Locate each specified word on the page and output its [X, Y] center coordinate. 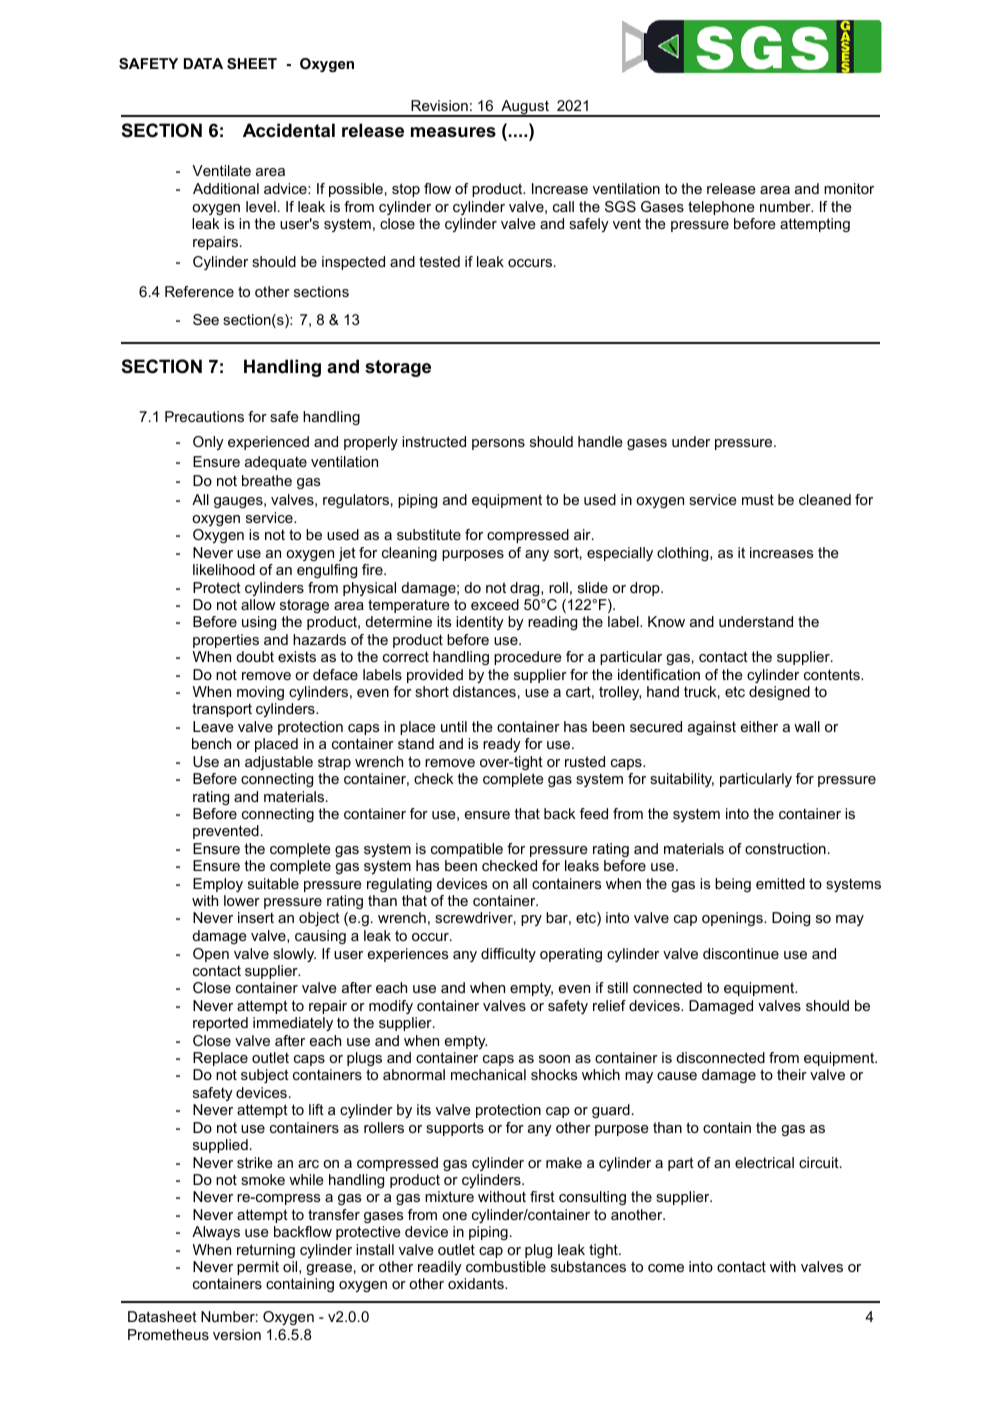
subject [265, 1076]
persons [498, 444]
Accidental [289, 130]
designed [779, 693]
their [792, 1074]
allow [258, 604]
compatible [467, 850]
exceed [495, 604]
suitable [273, 883]
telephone [721, 208]
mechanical [488, 1074]
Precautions [204, 416]
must [758, 499]
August [525, 108]
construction [785, 848]
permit [258, 1268]
